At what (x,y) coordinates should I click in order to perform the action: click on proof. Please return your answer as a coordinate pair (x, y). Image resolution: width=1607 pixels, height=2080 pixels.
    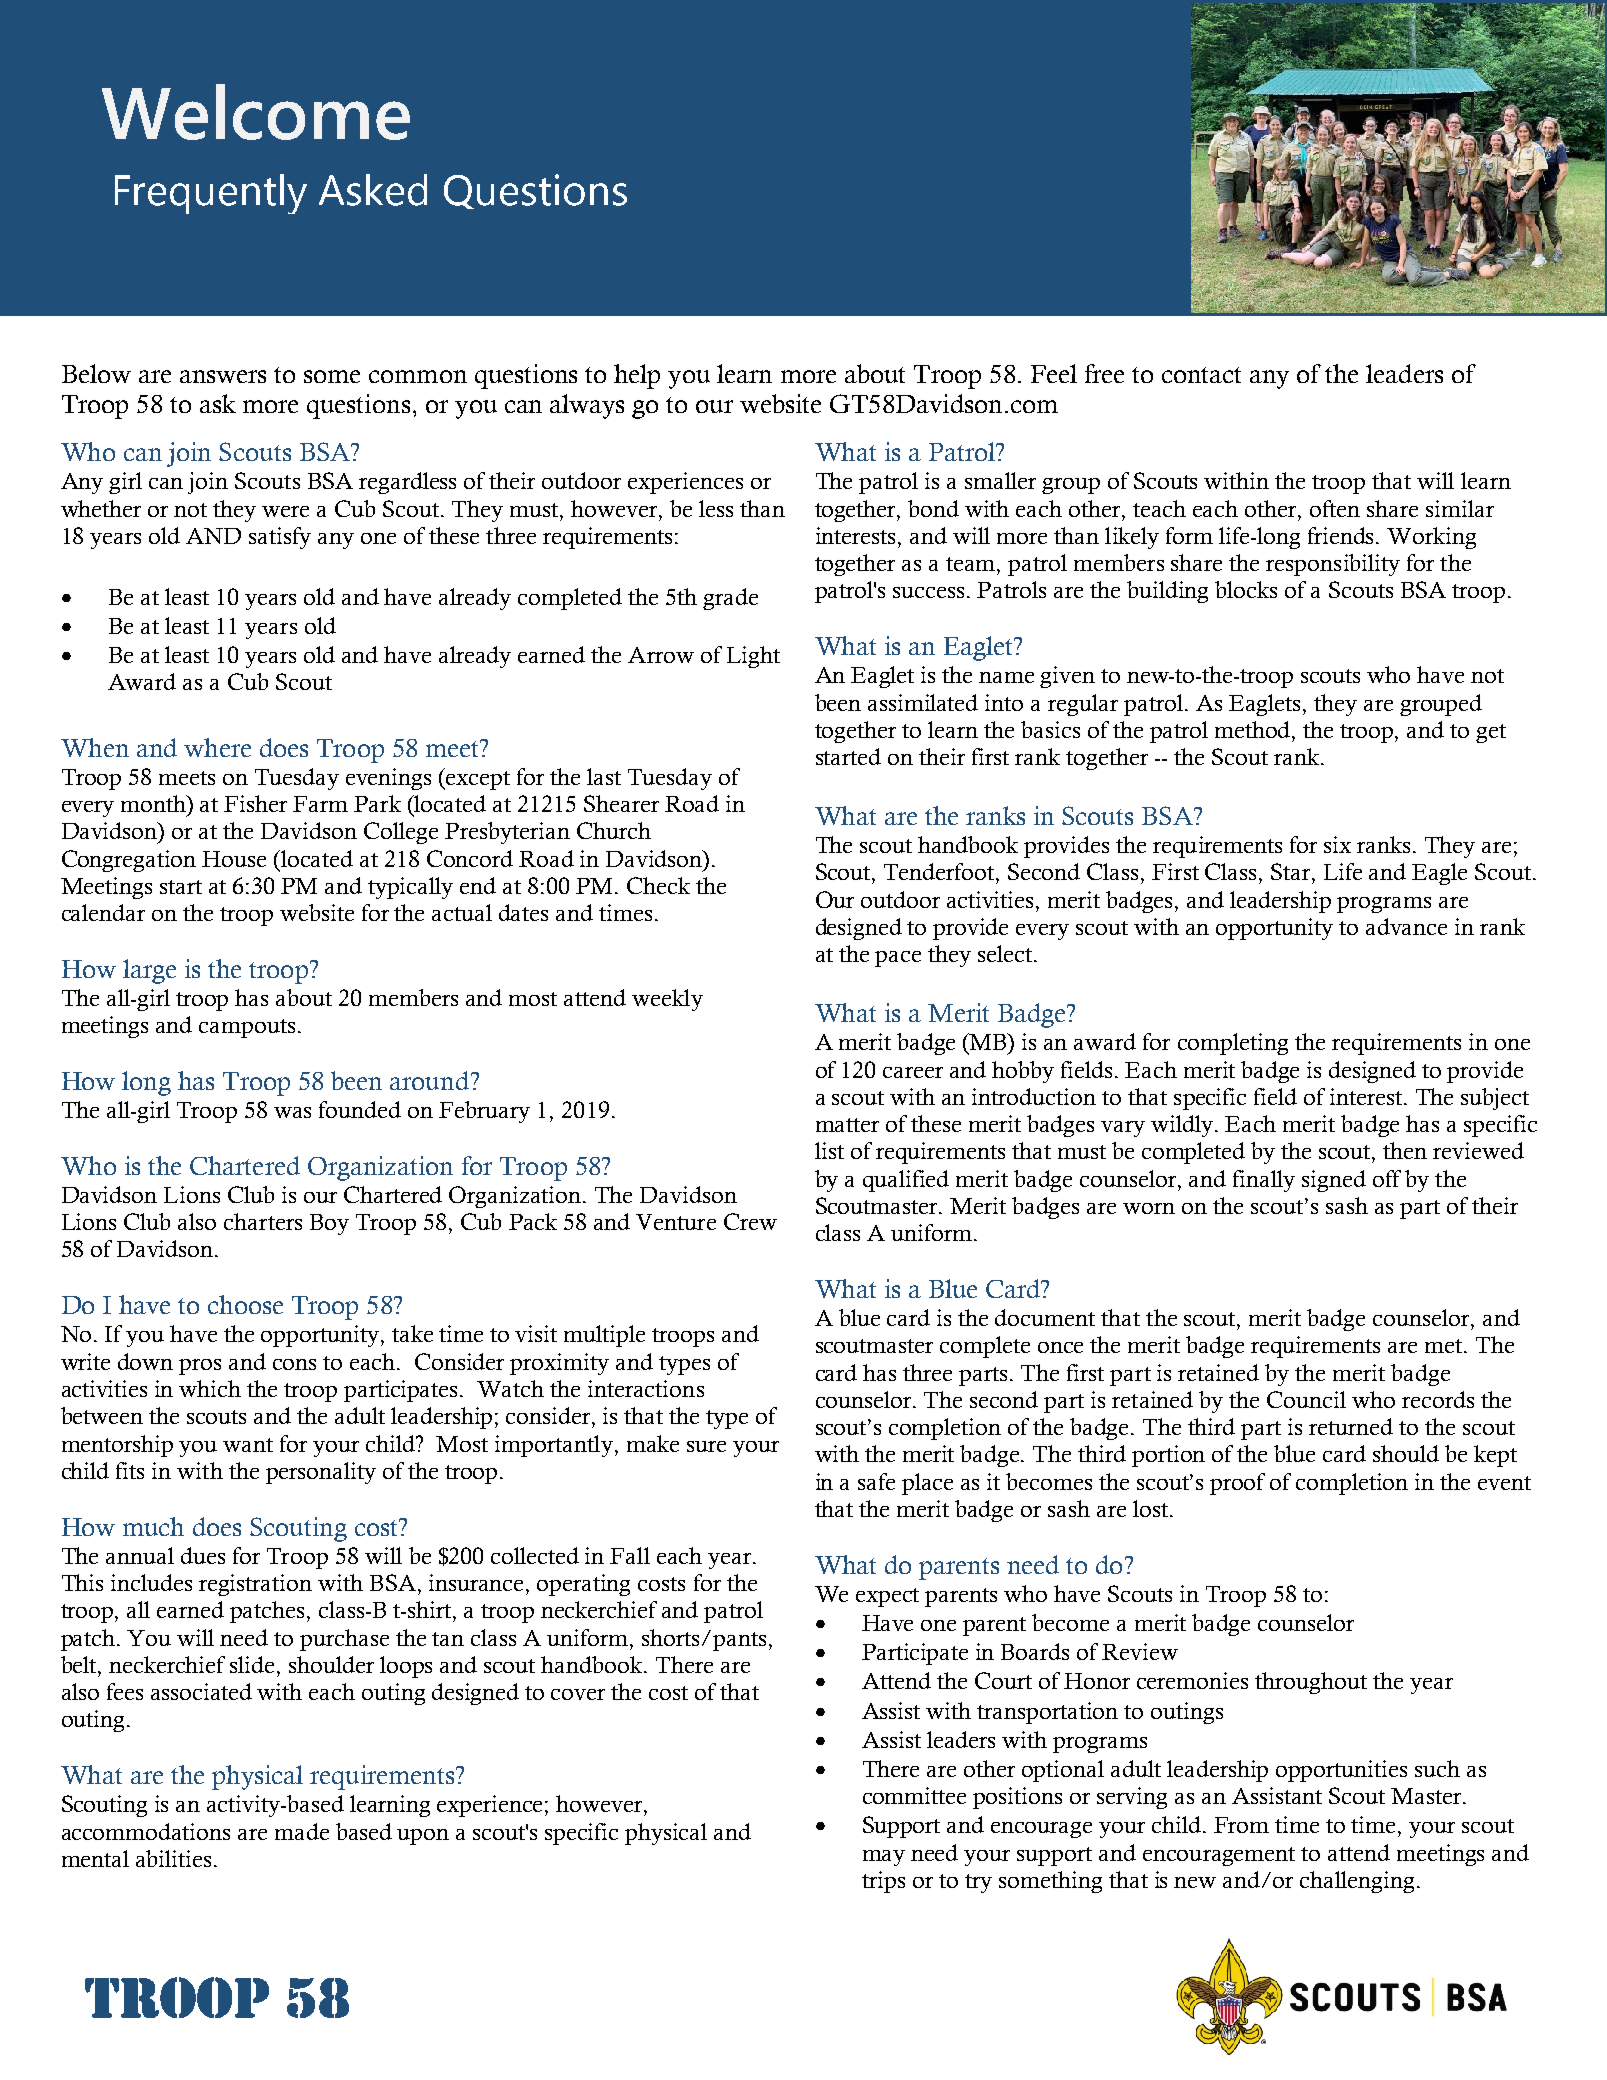
    Looking at the image, I should click on (1237, 1484).
